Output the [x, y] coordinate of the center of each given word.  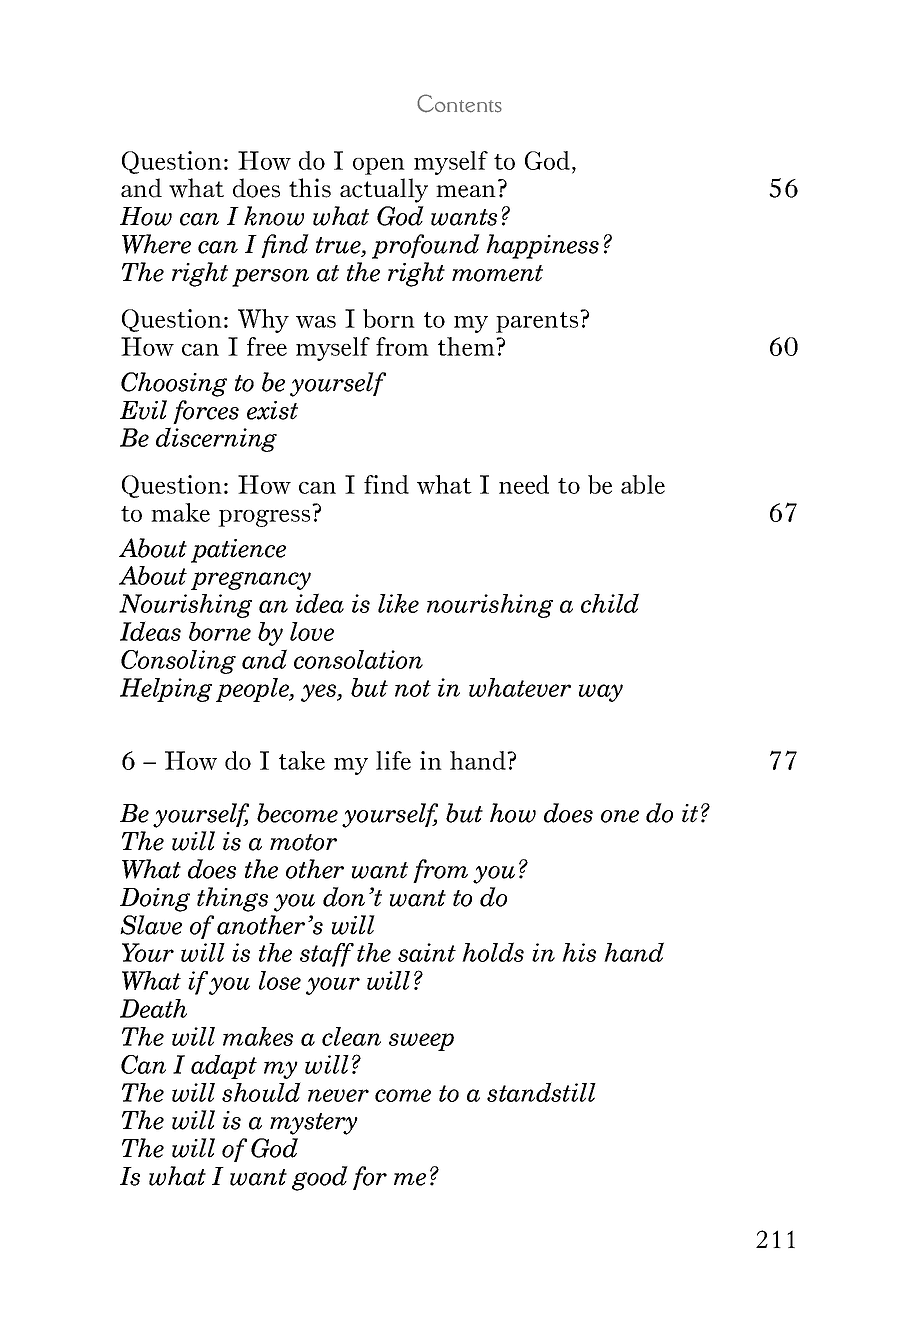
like [398, 603]
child [610, 603]
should [261, 1092]
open [379, 166]
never [338, 1095]
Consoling [178, 662]
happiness [542, 246]
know [274, 216]
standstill [541, 1092]
